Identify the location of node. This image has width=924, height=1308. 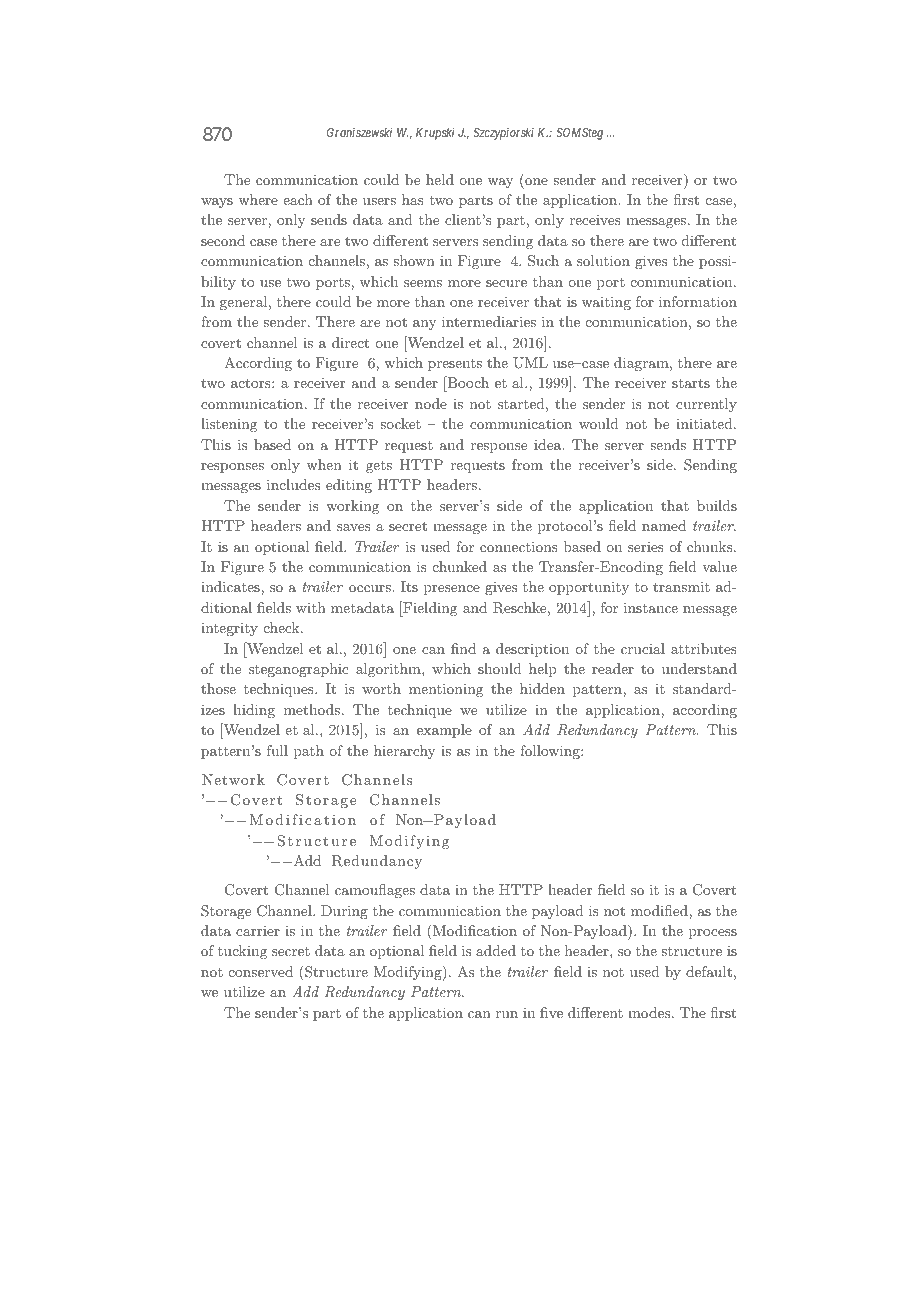
(431, 403).
